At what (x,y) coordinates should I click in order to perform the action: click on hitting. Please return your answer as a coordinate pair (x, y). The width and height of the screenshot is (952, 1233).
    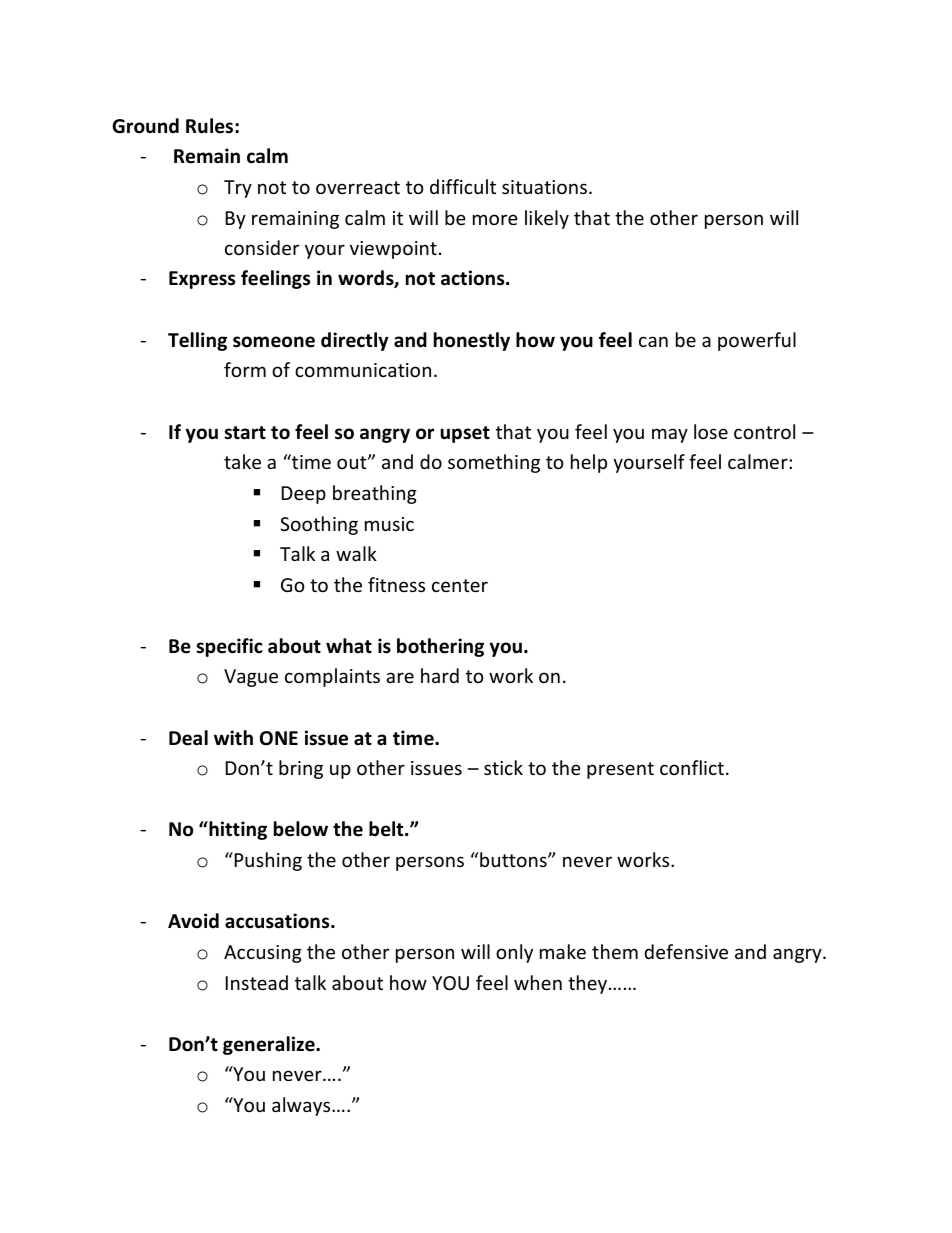
    Looking at the image, I should click on (237, 830).
